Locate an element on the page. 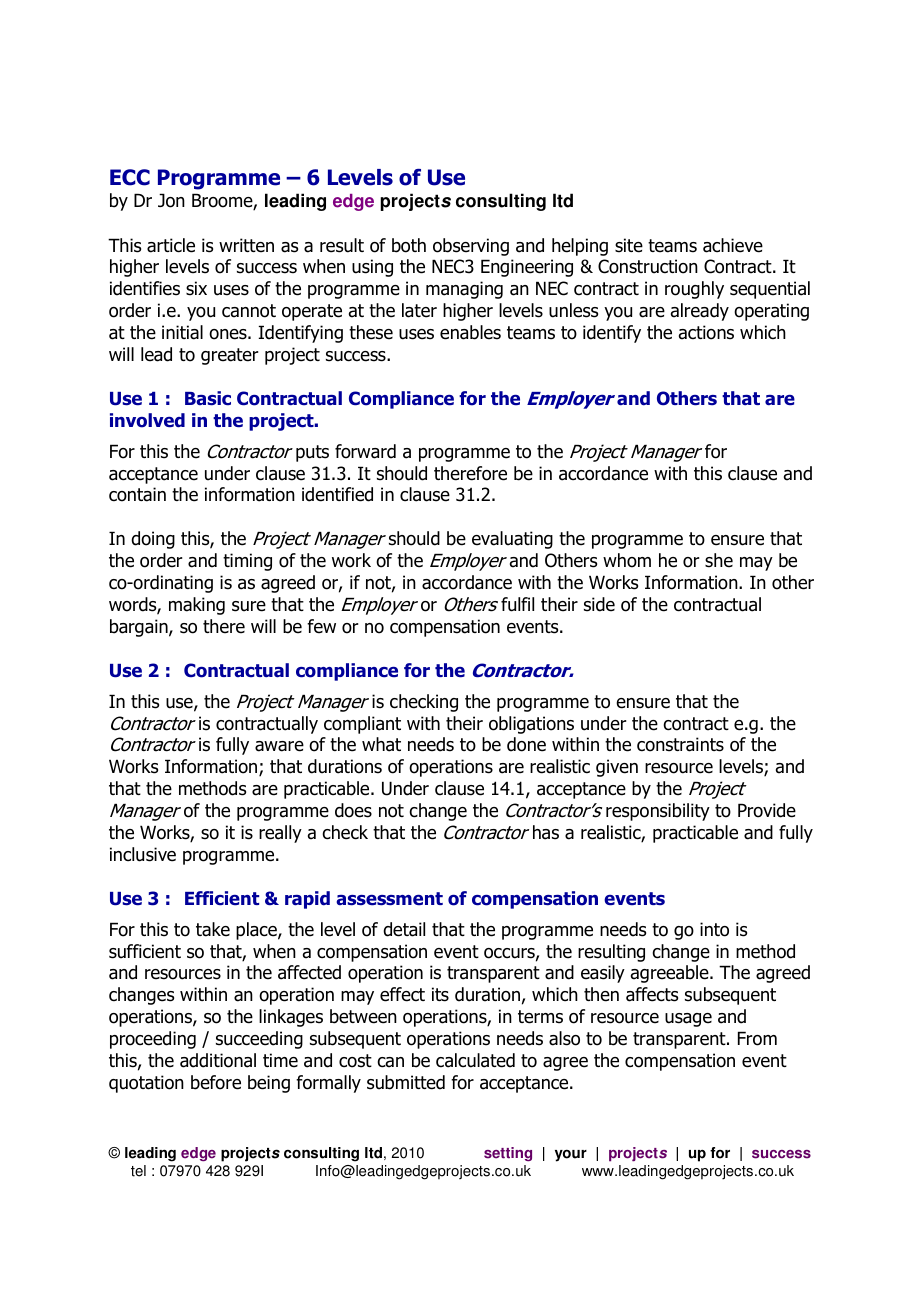 Image resolution: width=924 pixels, height=1308 pixels. achieve is located at coordinates (733, 245).
